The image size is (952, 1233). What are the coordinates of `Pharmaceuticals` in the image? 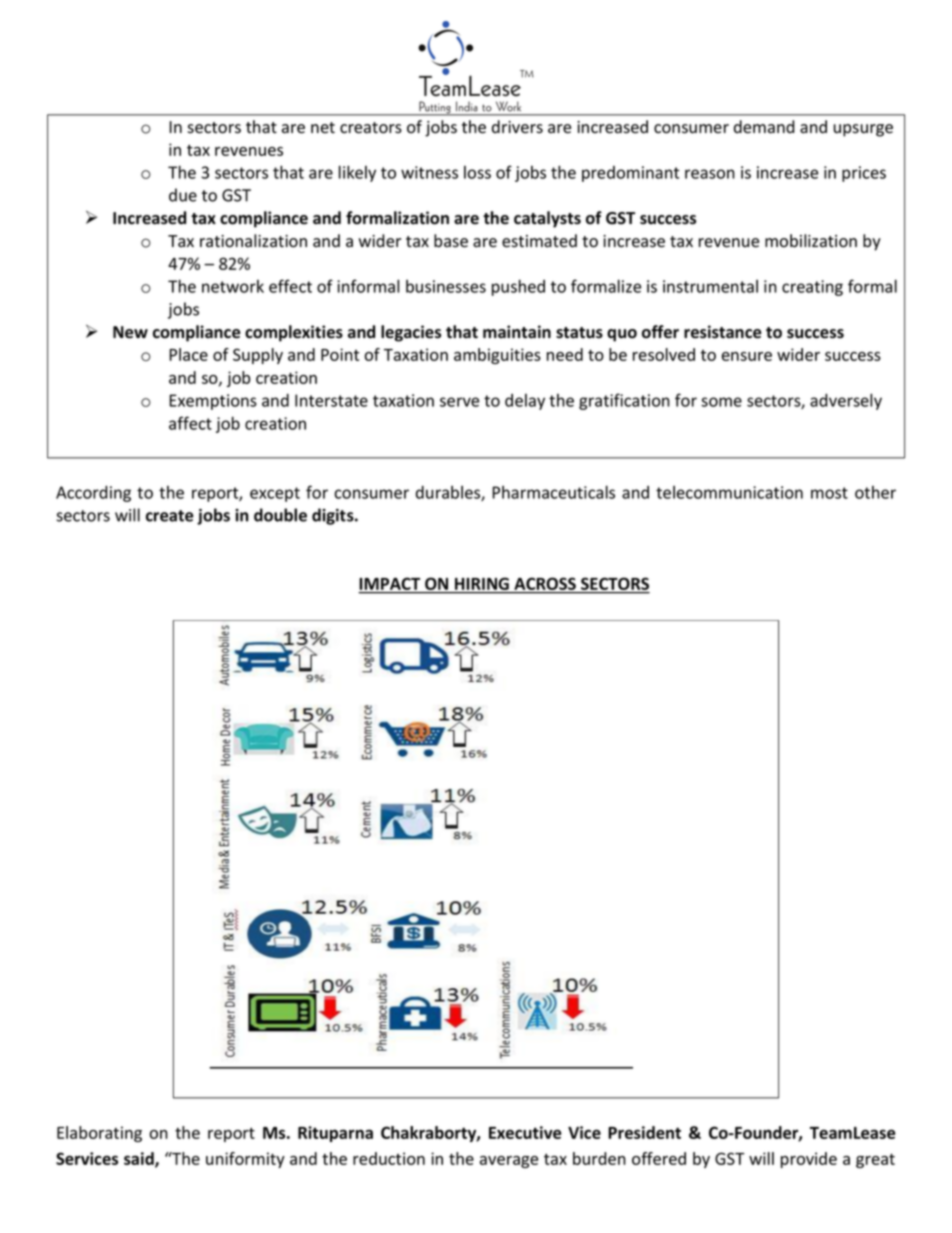 It's located at (553, 492).
